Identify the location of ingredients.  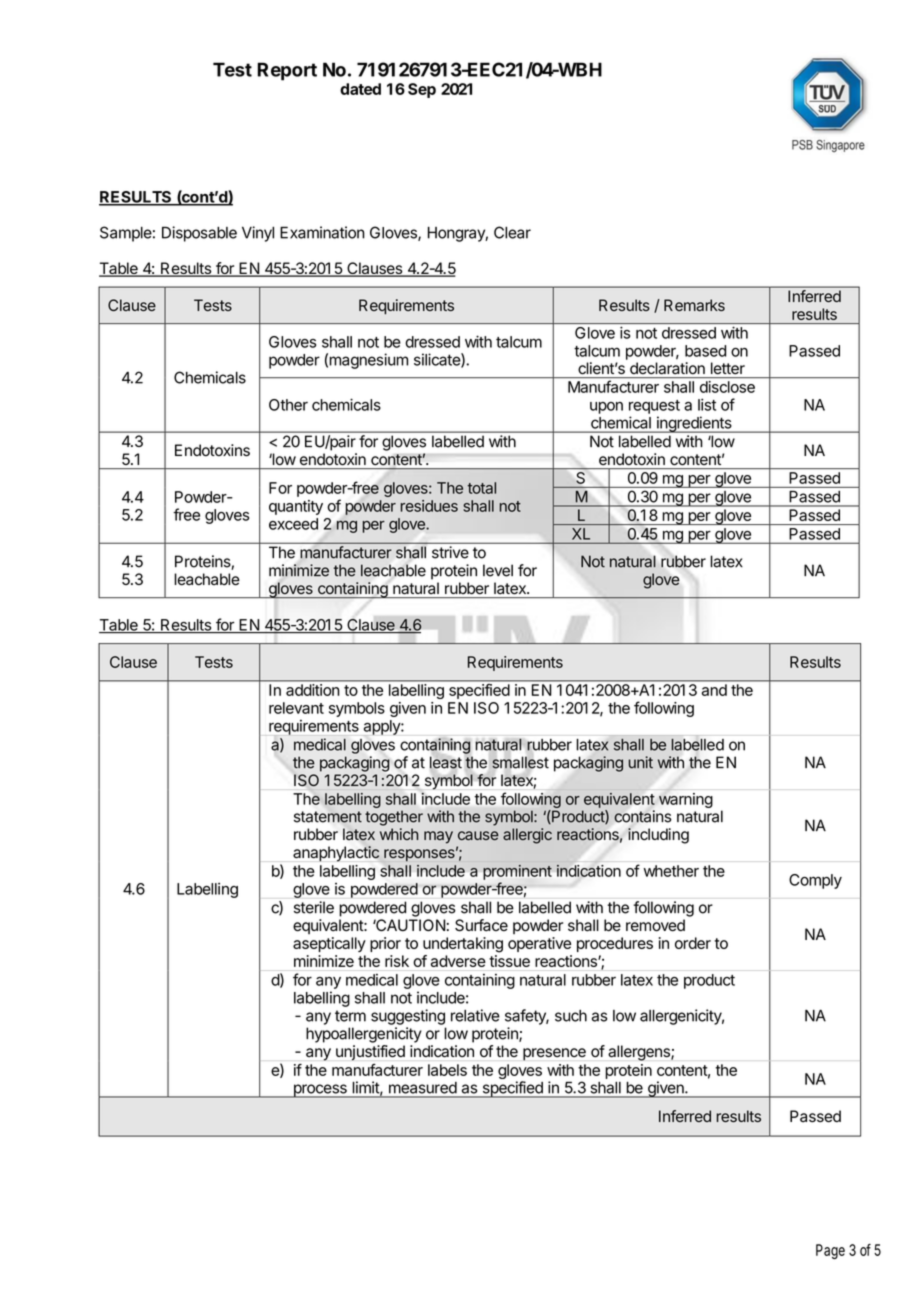
(694, 424).
